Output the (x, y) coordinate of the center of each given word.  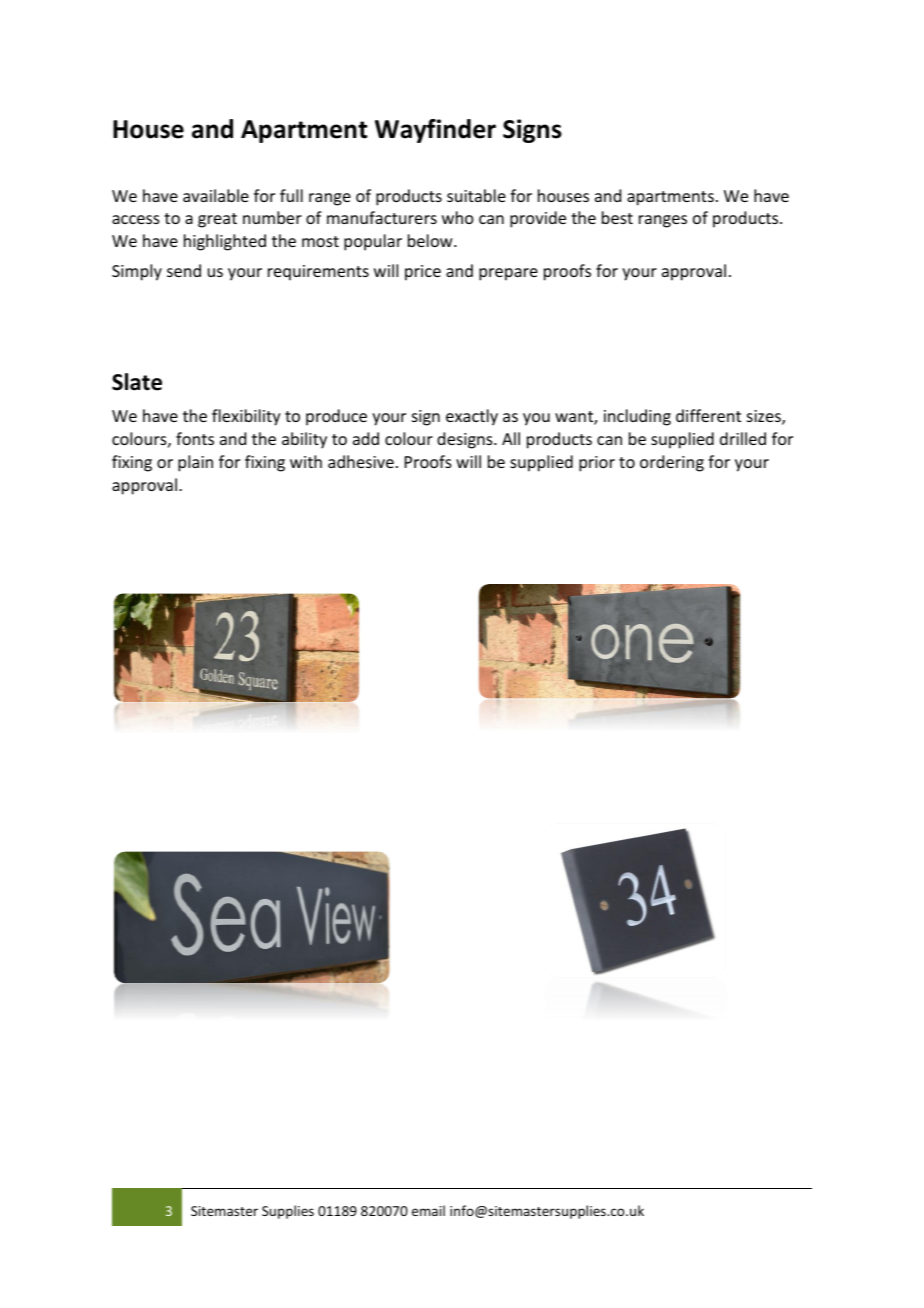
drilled (743, 438)
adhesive (361, 461)
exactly (472, 417)
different (708, 415)
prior (597, 464)
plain (195, 463)
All (511, 438)
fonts (195, 438)
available (216, 195)
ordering (672, 463)
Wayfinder (435, 131)
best (617, 217)
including (637, 417)
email (428, 1210)
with (306, 461)
